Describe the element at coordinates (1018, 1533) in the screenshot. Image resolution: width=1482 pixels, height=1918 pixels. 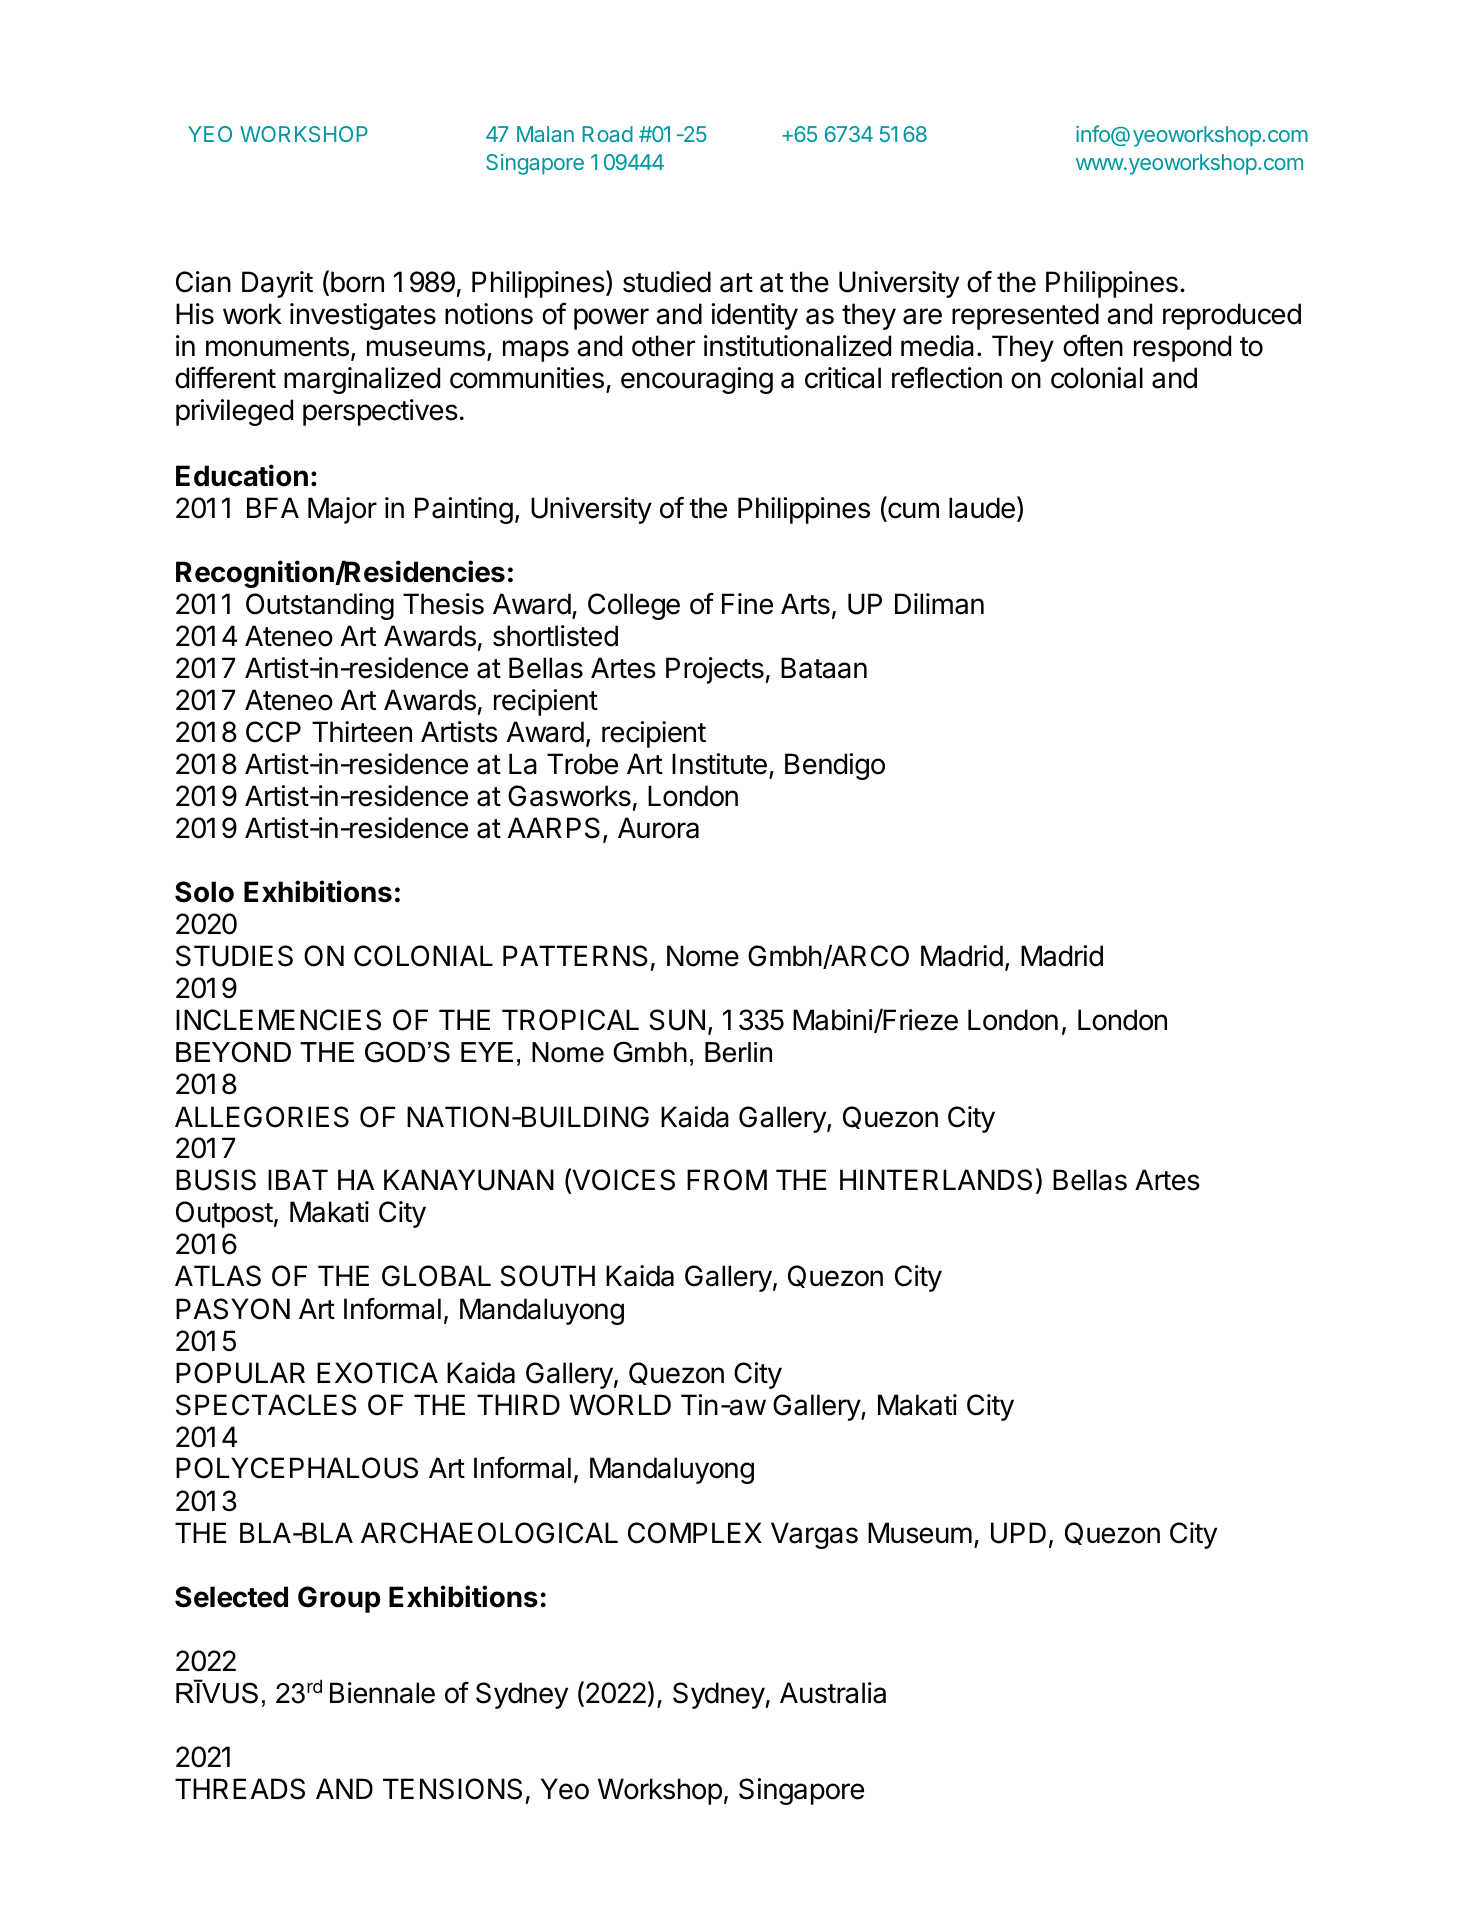
I see `UPD` at that location.
